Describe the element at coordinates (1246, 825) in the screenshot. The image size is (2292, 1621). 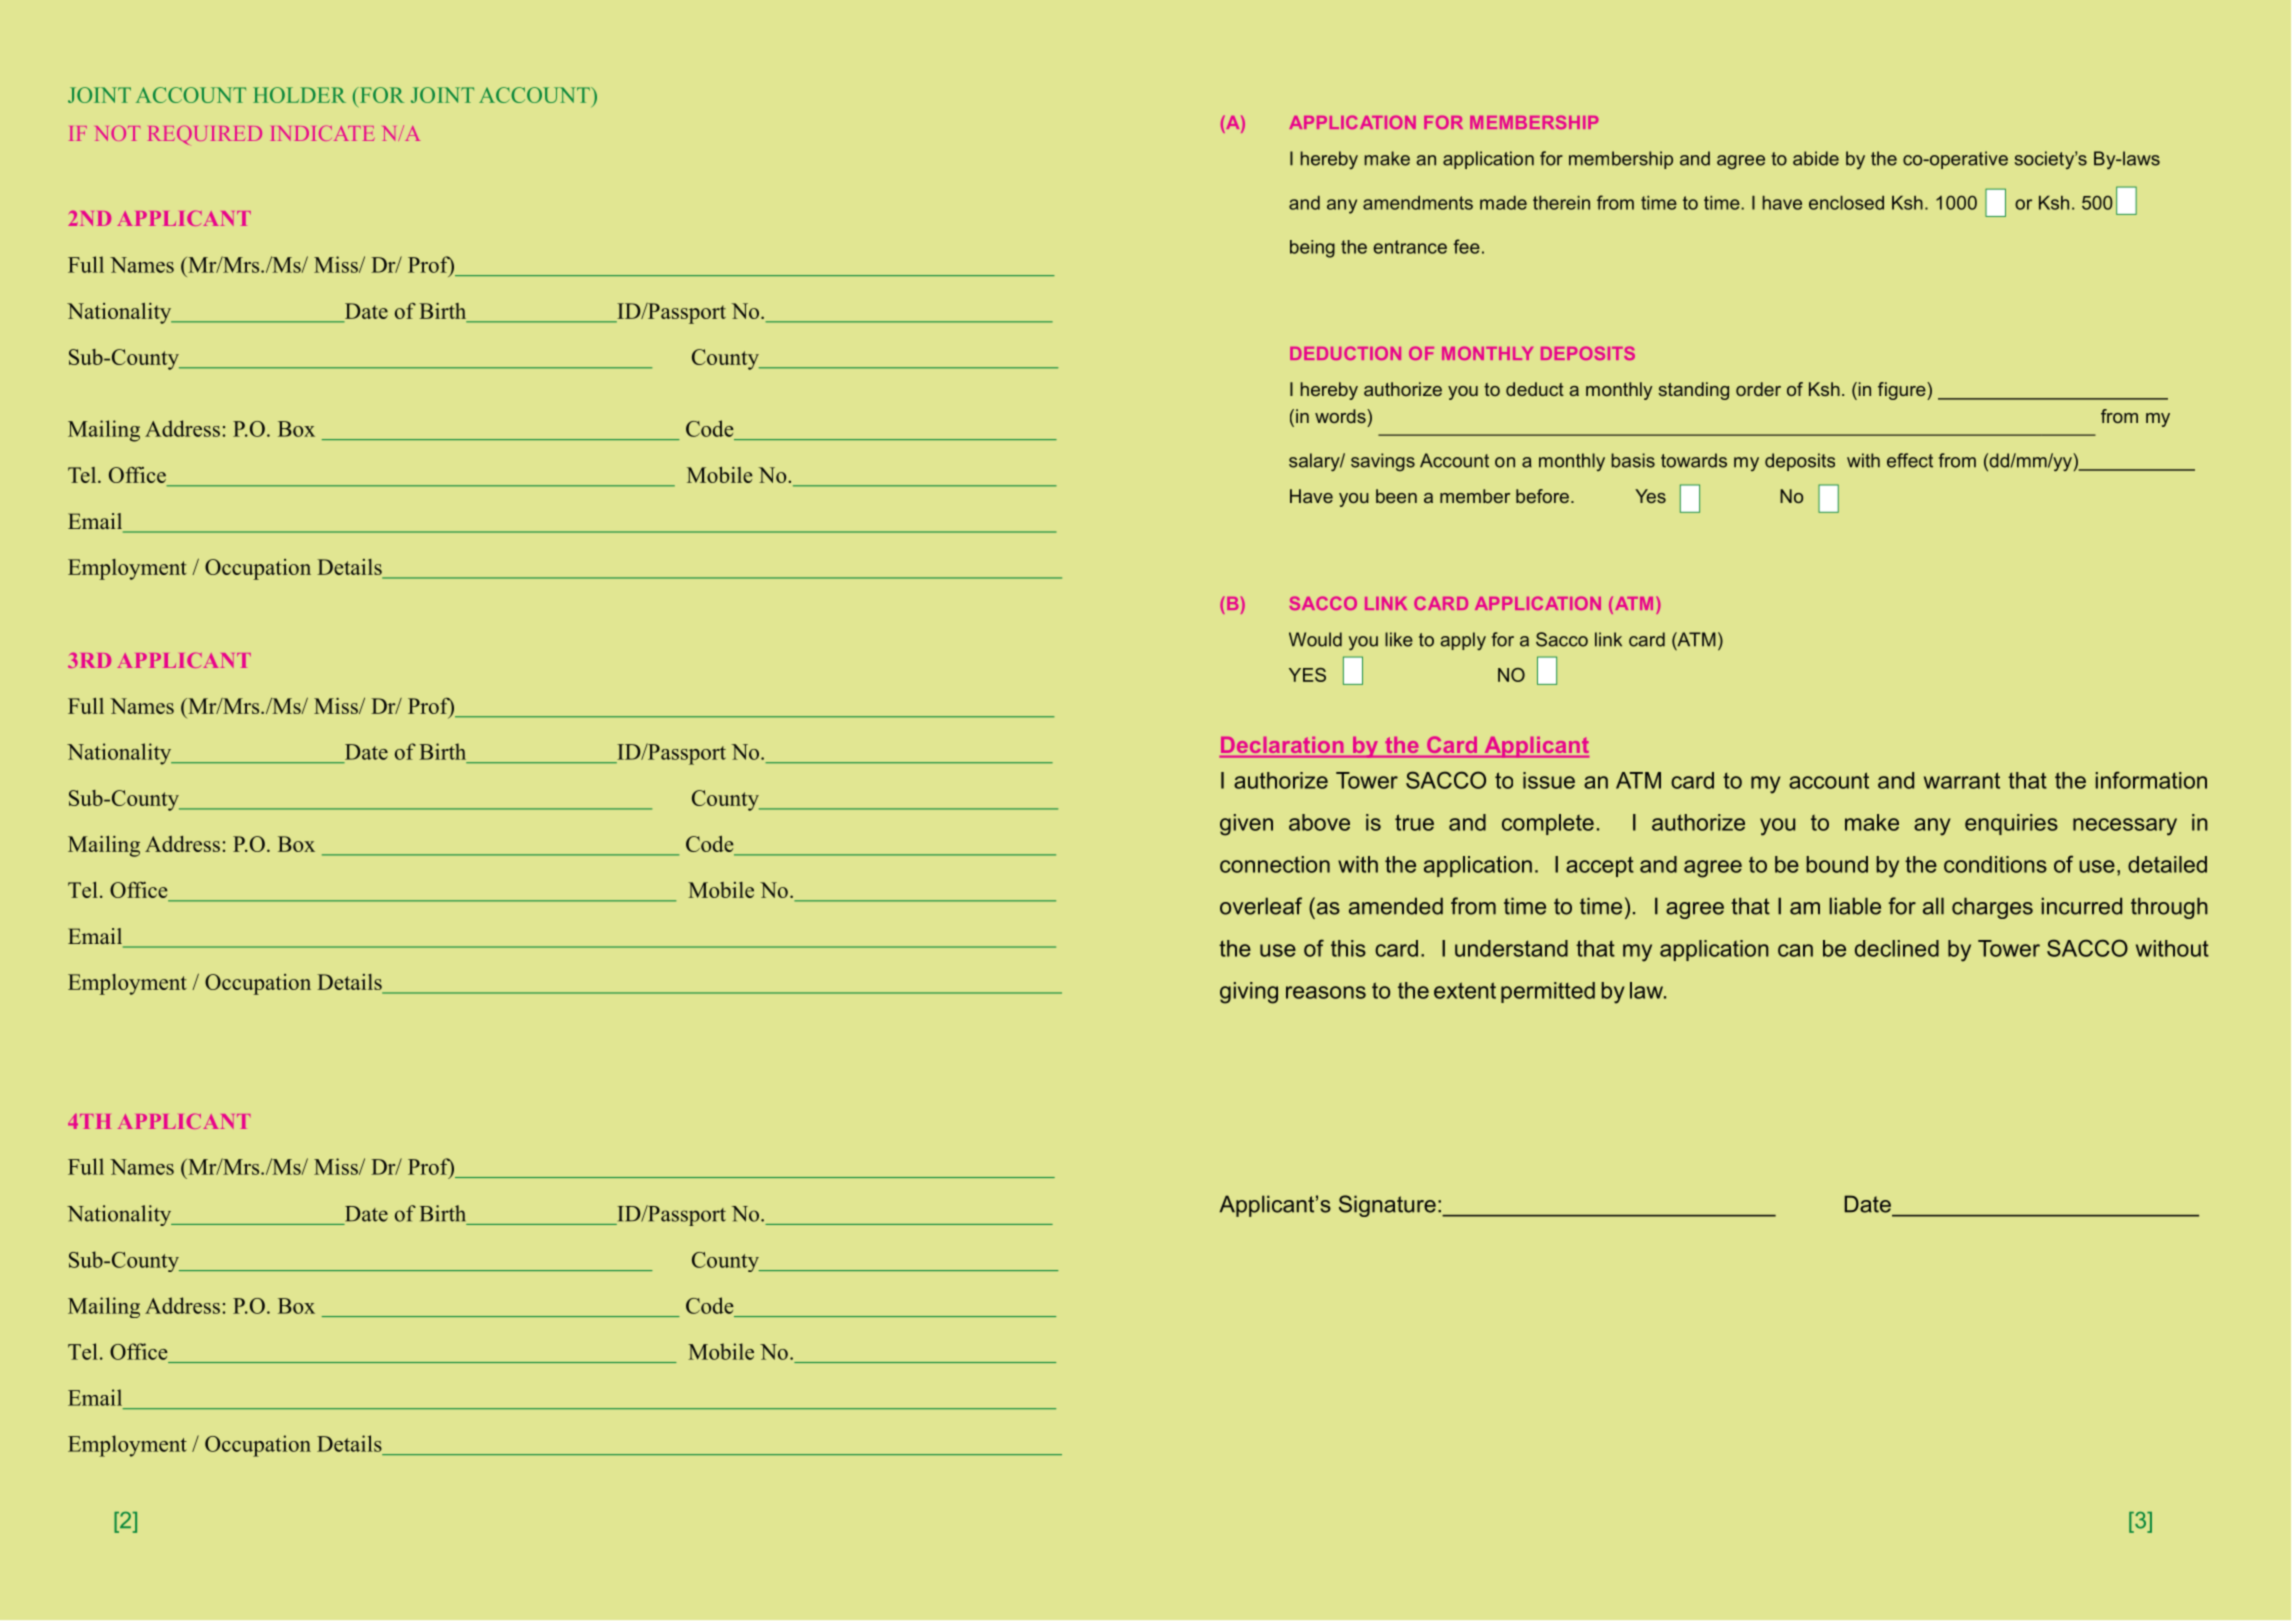
I see `given` at that location.
